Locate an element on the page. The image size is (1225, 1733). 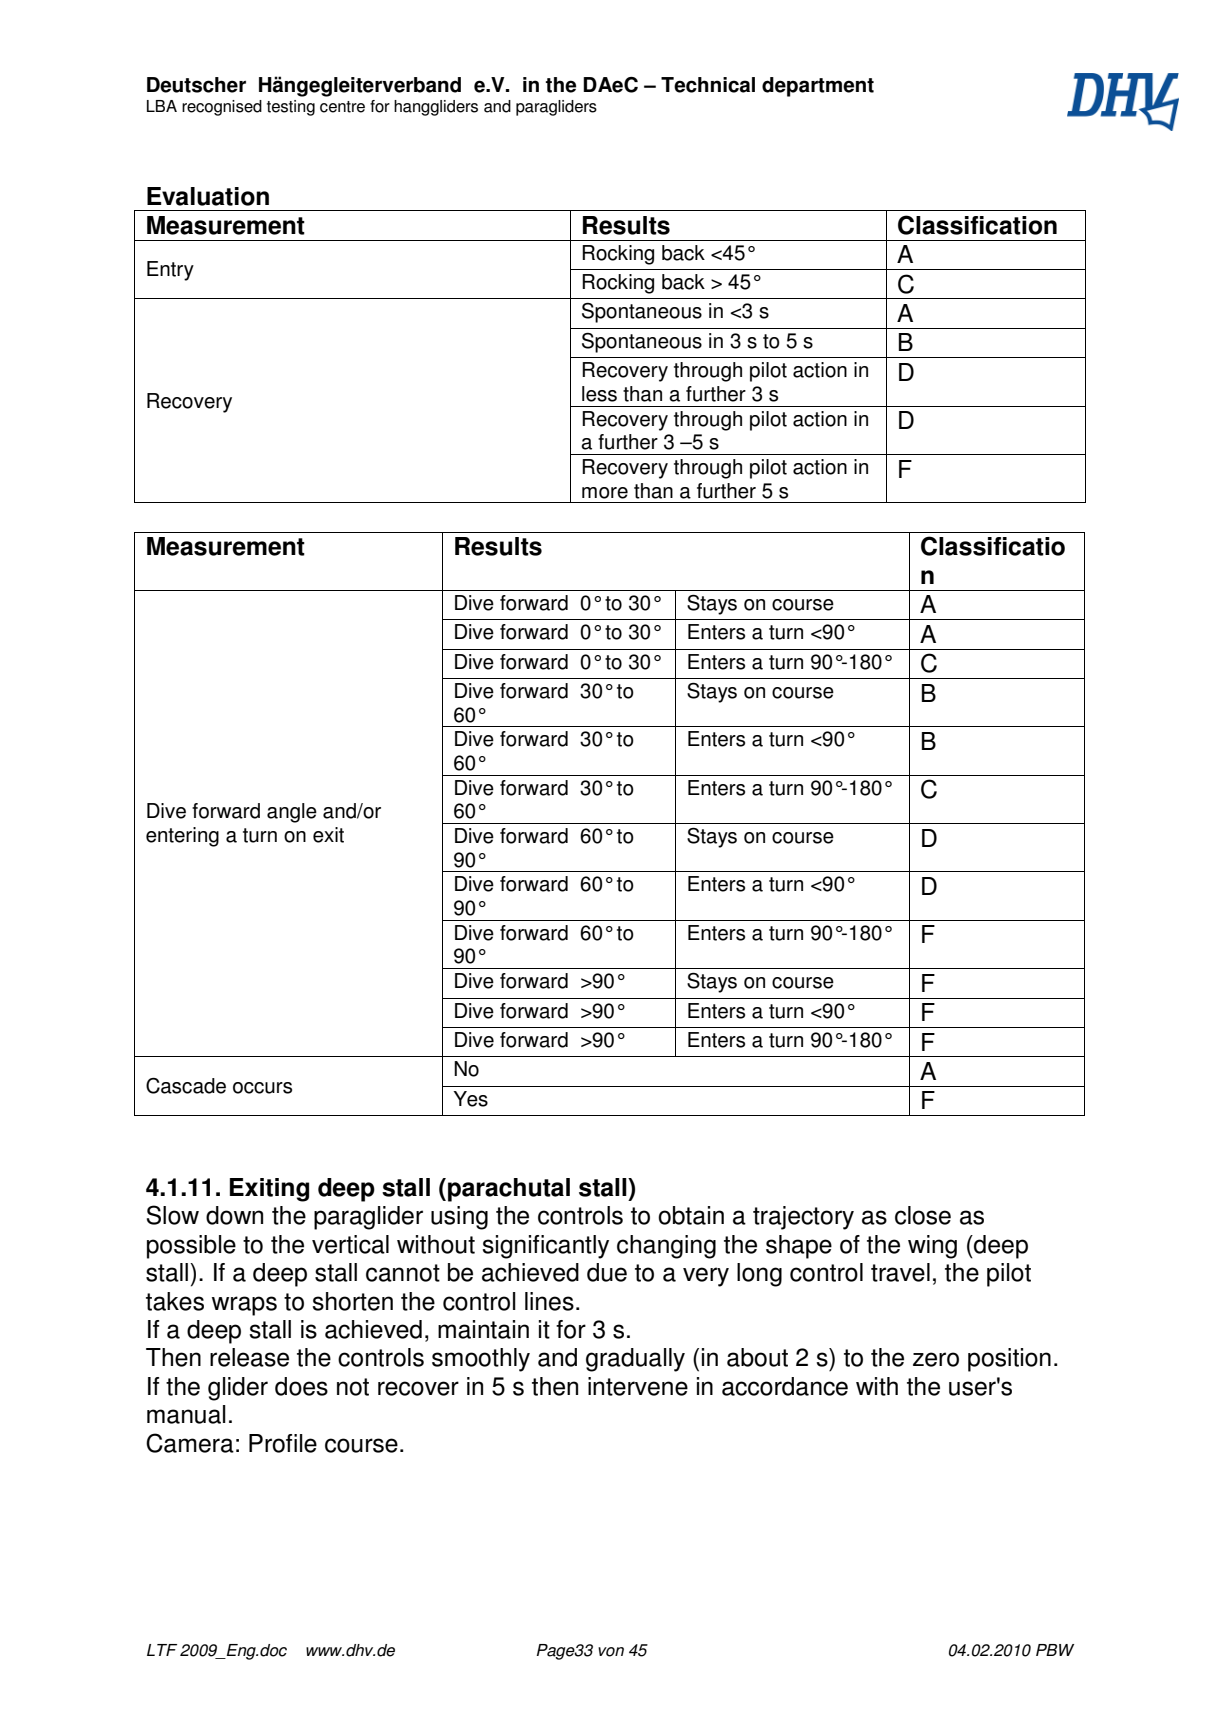
department is located at coordinates (818, 87).
